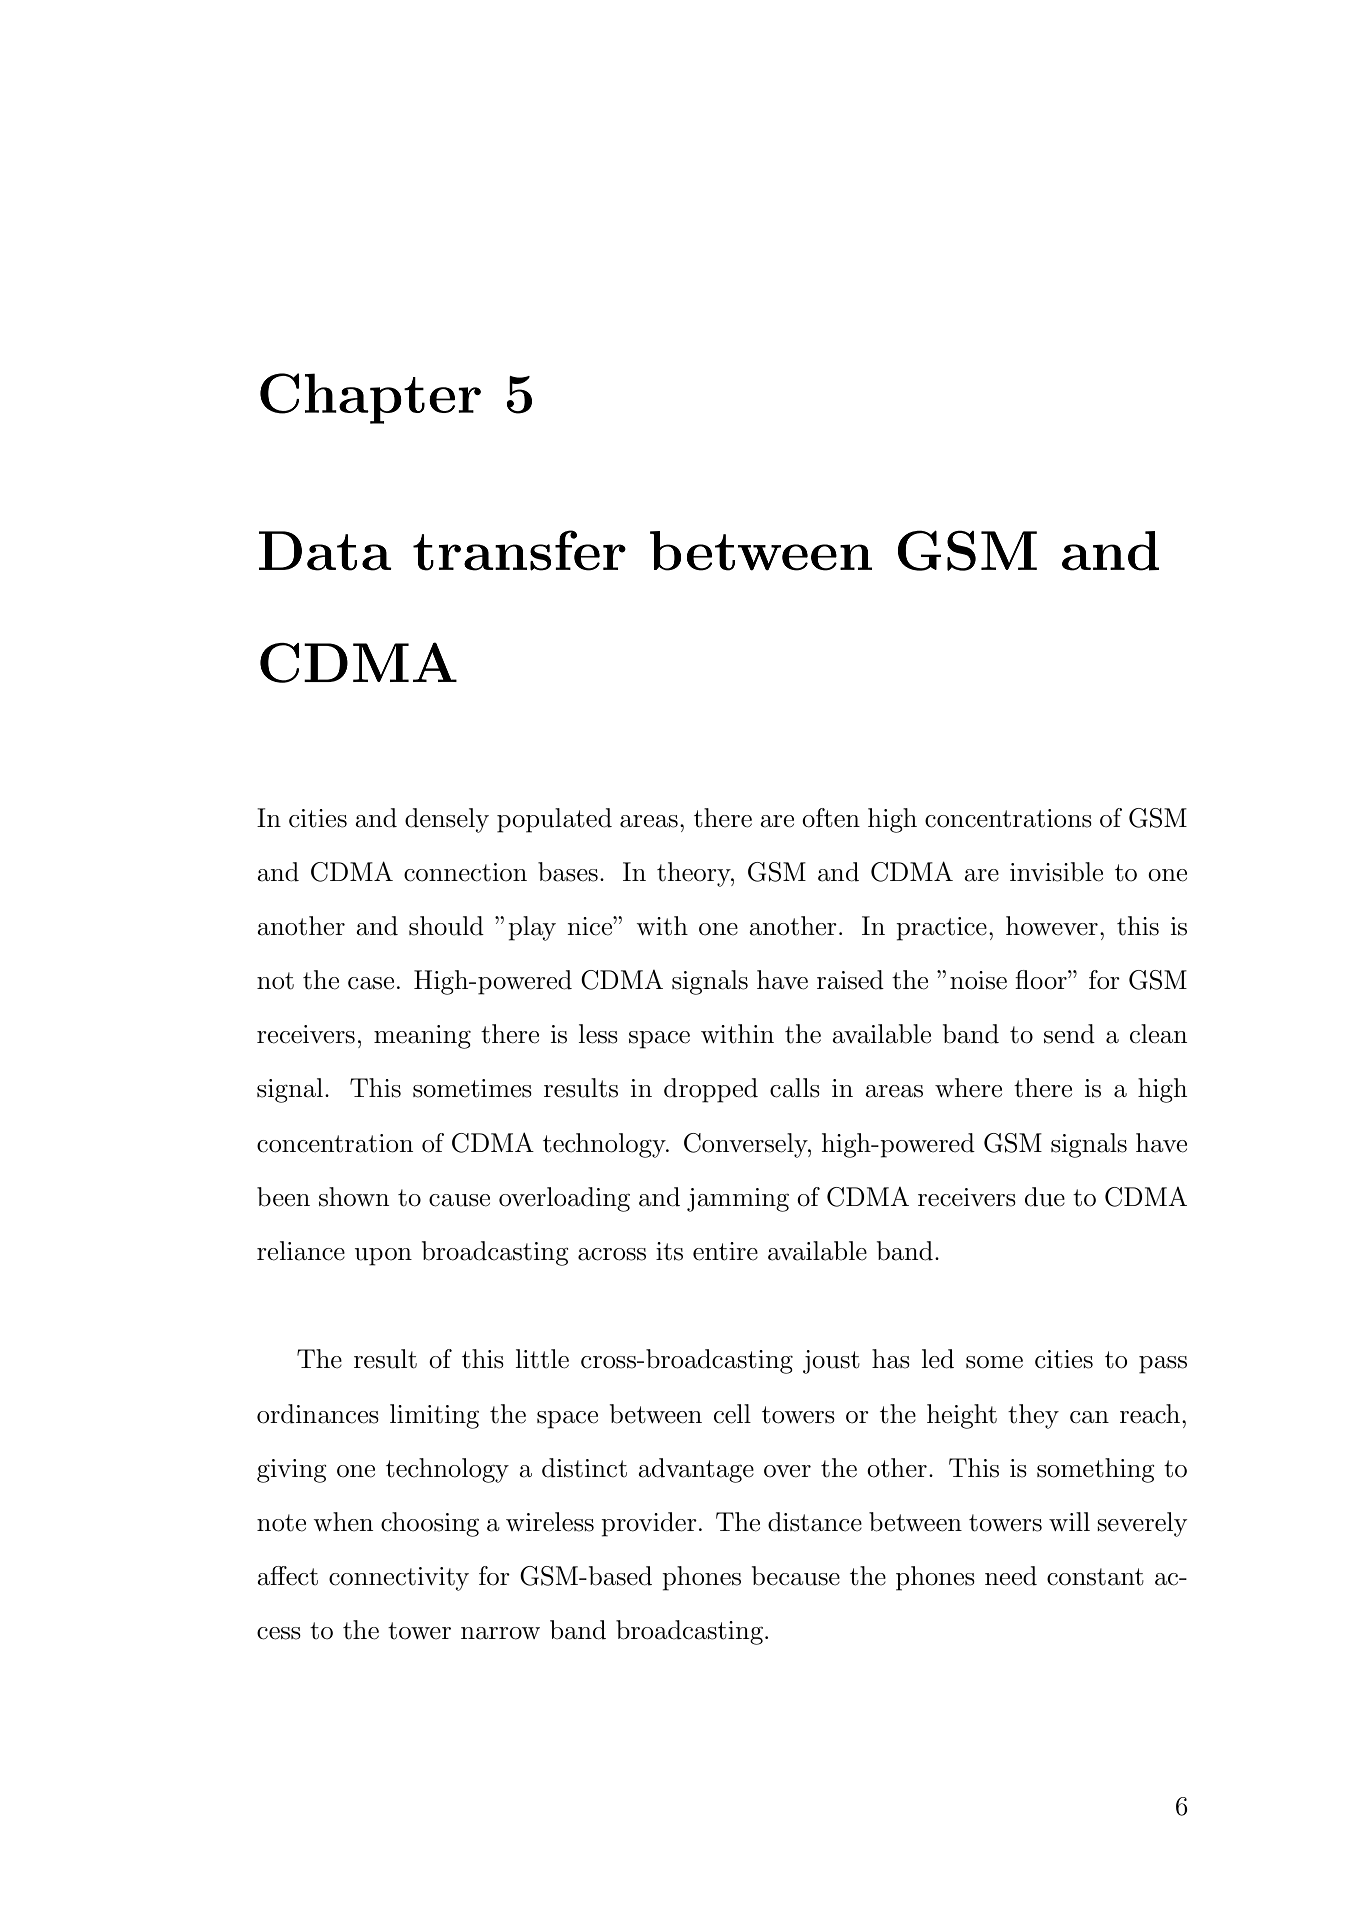  What do you see at coordinates (519, 550) in the page?
I see `transfer` at bounding box center [519, 550].
